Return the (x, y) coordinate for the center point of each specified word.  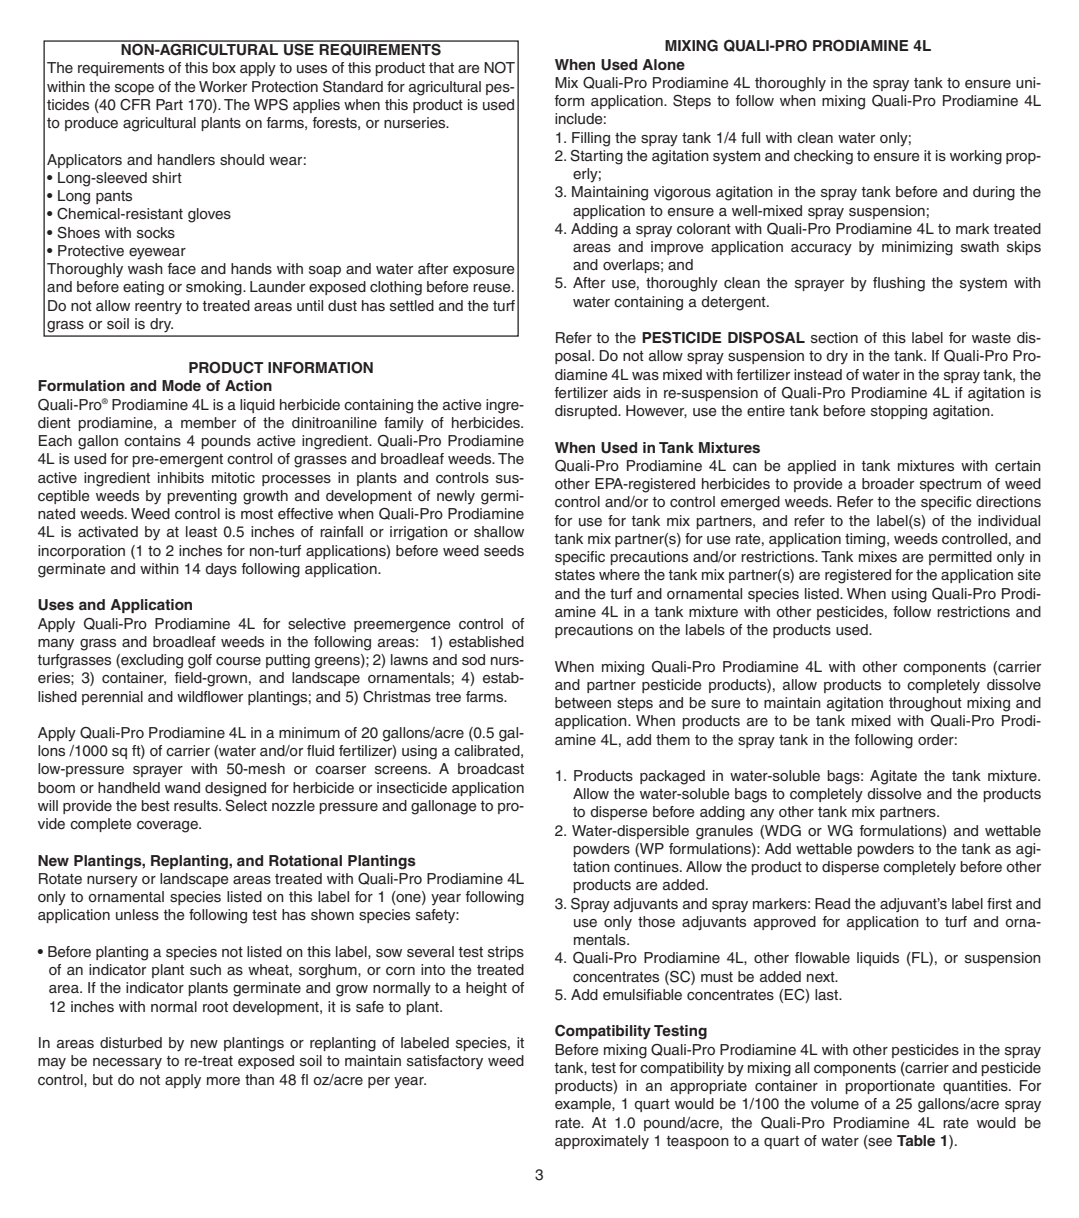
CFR (135, 105)
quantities (976, 1087)
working (976, 157)
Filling (591, 139)
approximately (602, 1142)
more (223, 1081)
